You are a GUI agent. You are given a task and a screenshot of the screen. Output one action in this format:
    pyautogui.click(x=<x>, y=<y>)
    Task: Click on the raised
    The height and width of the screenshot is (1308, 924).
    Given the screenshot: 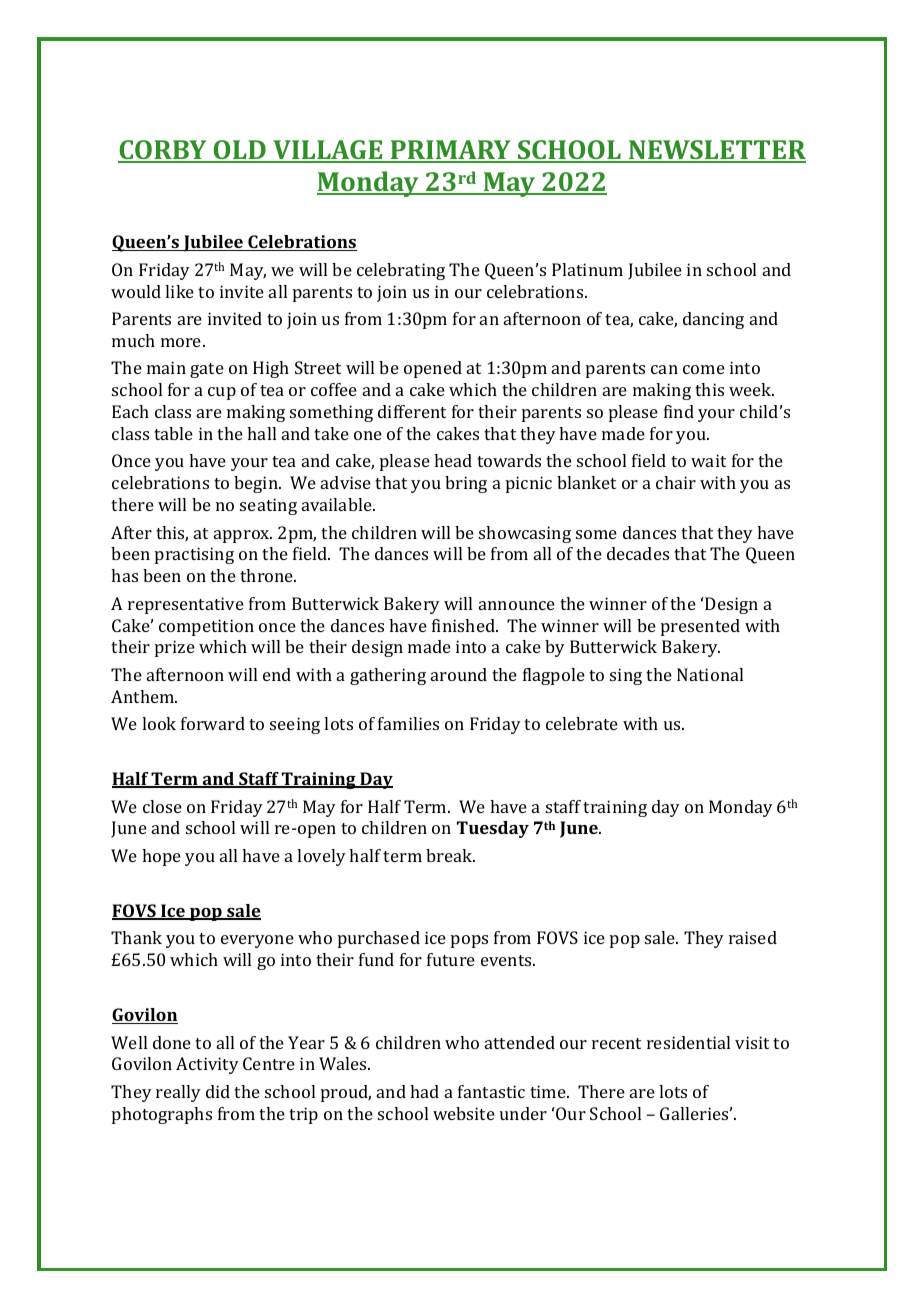 What is the action you would take?
    pyautogui.click(x=753, y=937)
